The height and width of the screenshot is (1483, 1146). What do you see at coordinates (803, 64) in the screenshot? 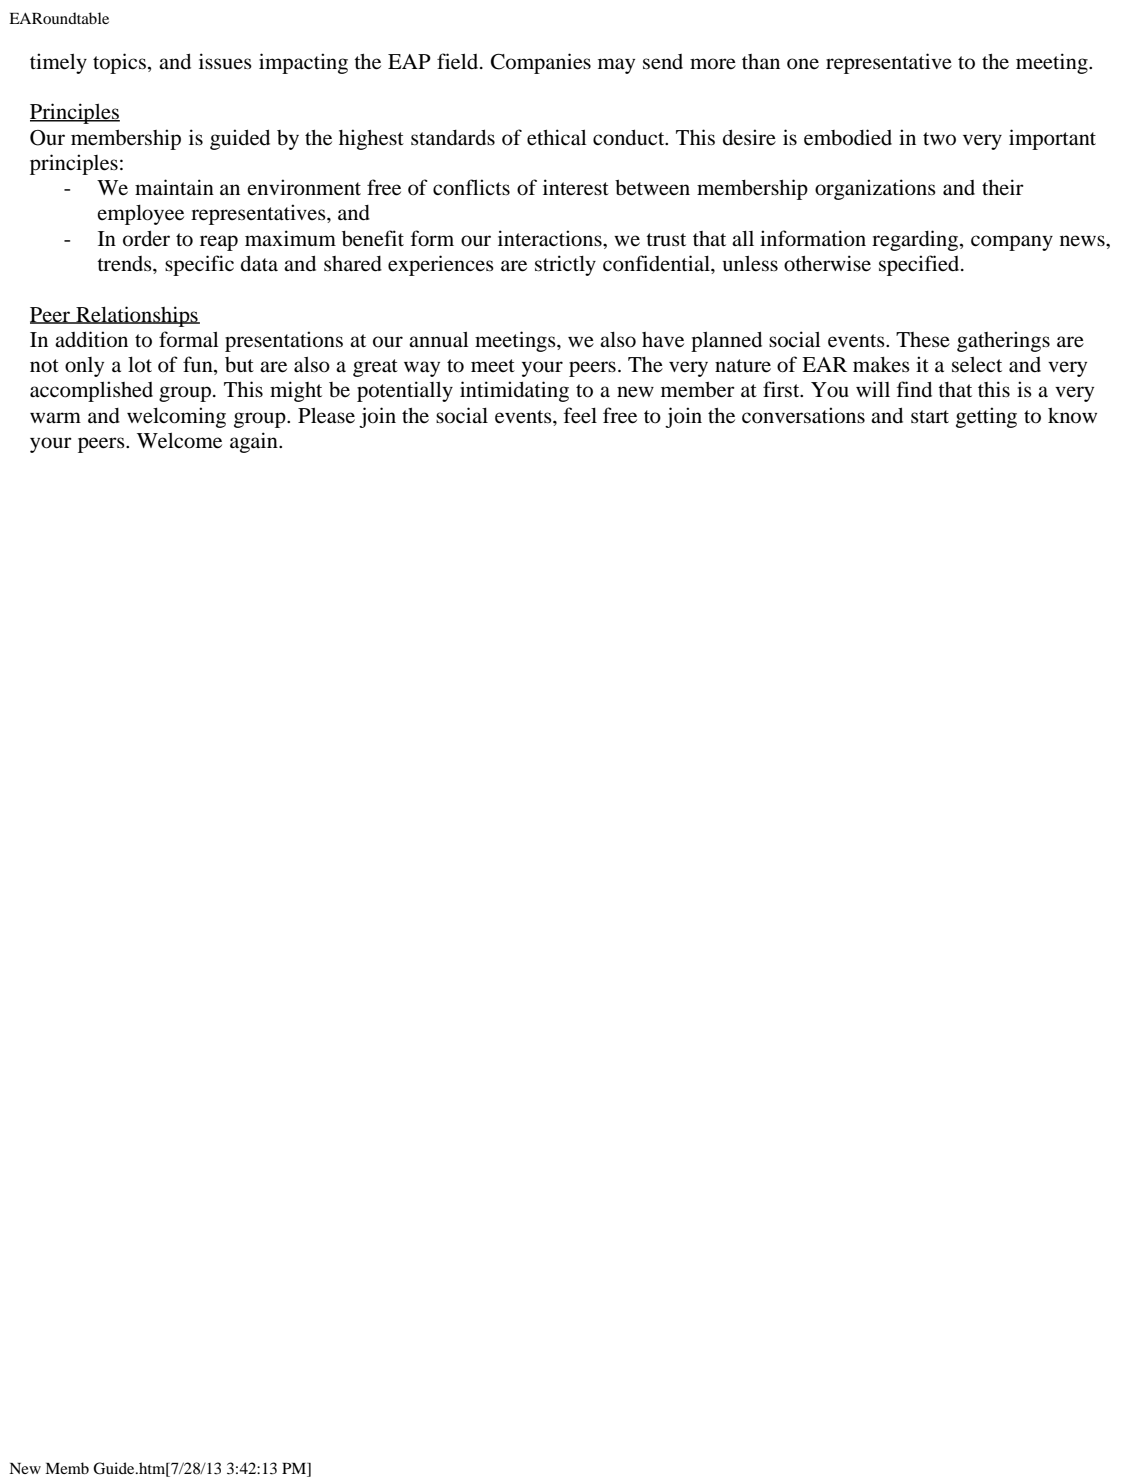
I see `one` at bounding box center [803, 64].
